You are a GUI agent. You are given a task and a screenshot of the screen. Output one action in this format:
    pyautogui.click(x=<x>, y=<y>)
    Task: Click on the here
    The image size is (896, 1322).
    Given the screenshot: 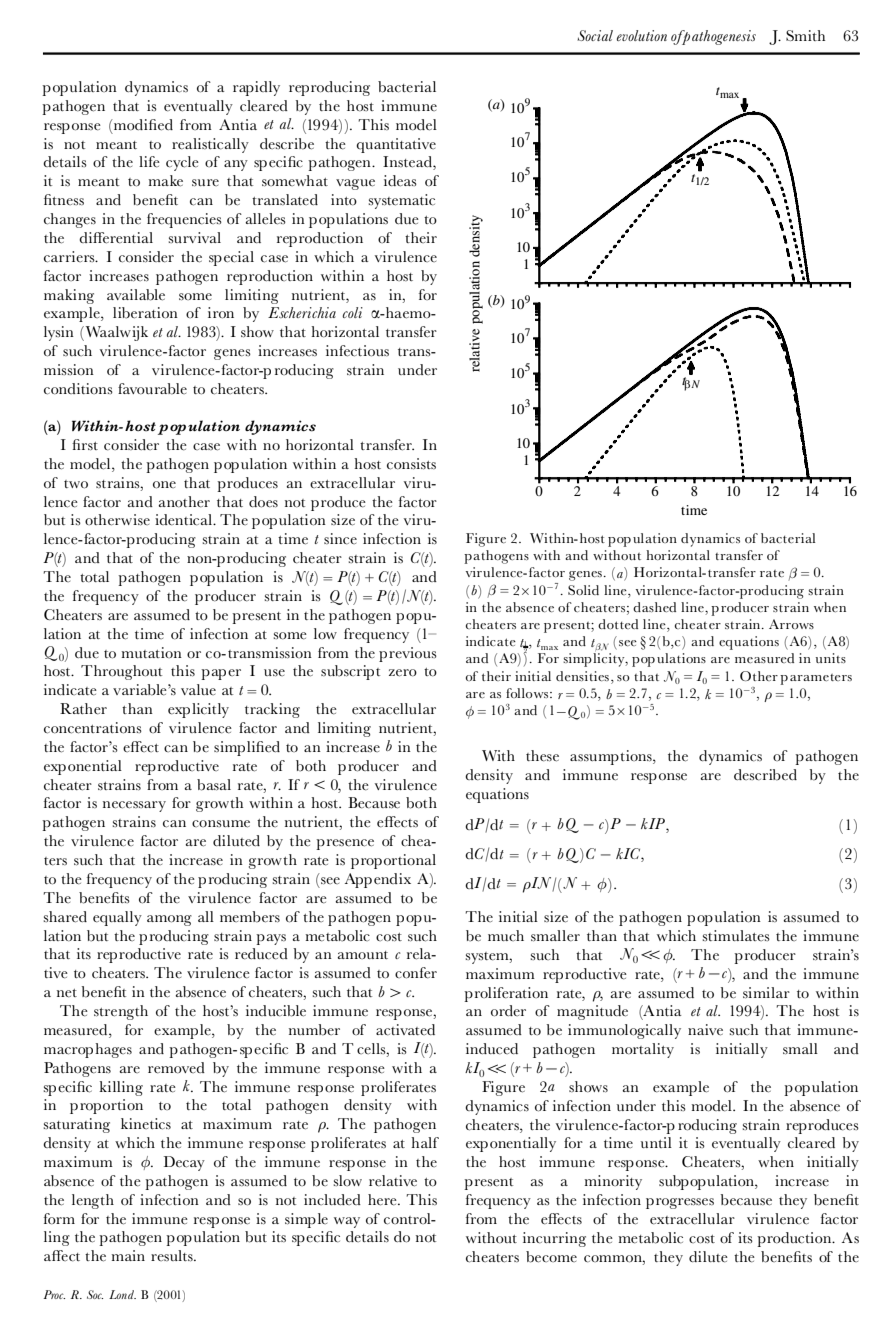 What is the action you would take?
    pyautogui.click(x=383, y=1200)
